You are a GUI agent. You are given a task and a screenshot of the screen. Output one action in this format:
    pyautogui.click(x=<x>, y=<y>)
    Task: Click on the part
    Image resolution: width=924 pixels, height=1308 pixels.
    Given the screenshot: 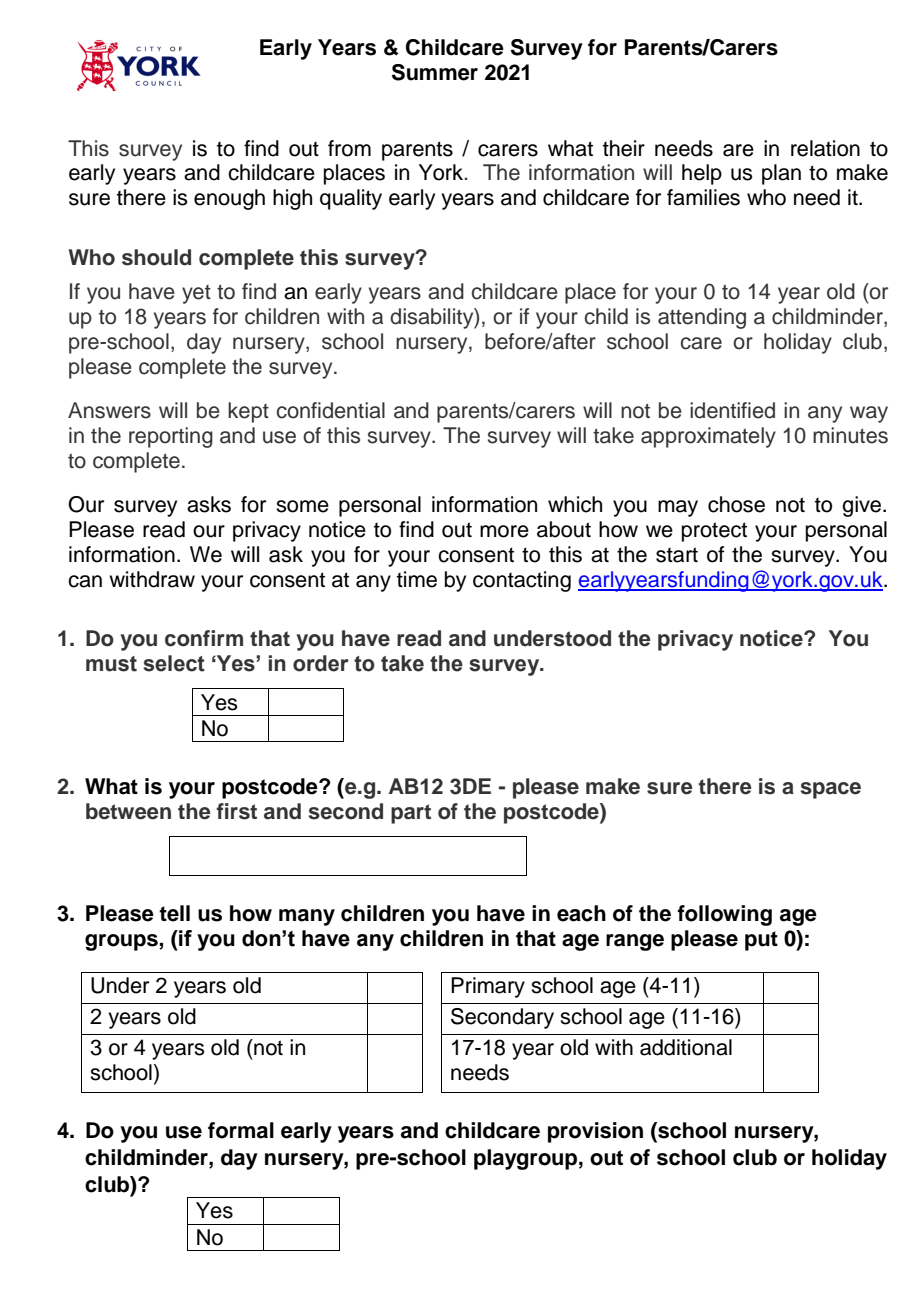 What is the action you would take?
    pyautogui.click(x=411, y=814)
